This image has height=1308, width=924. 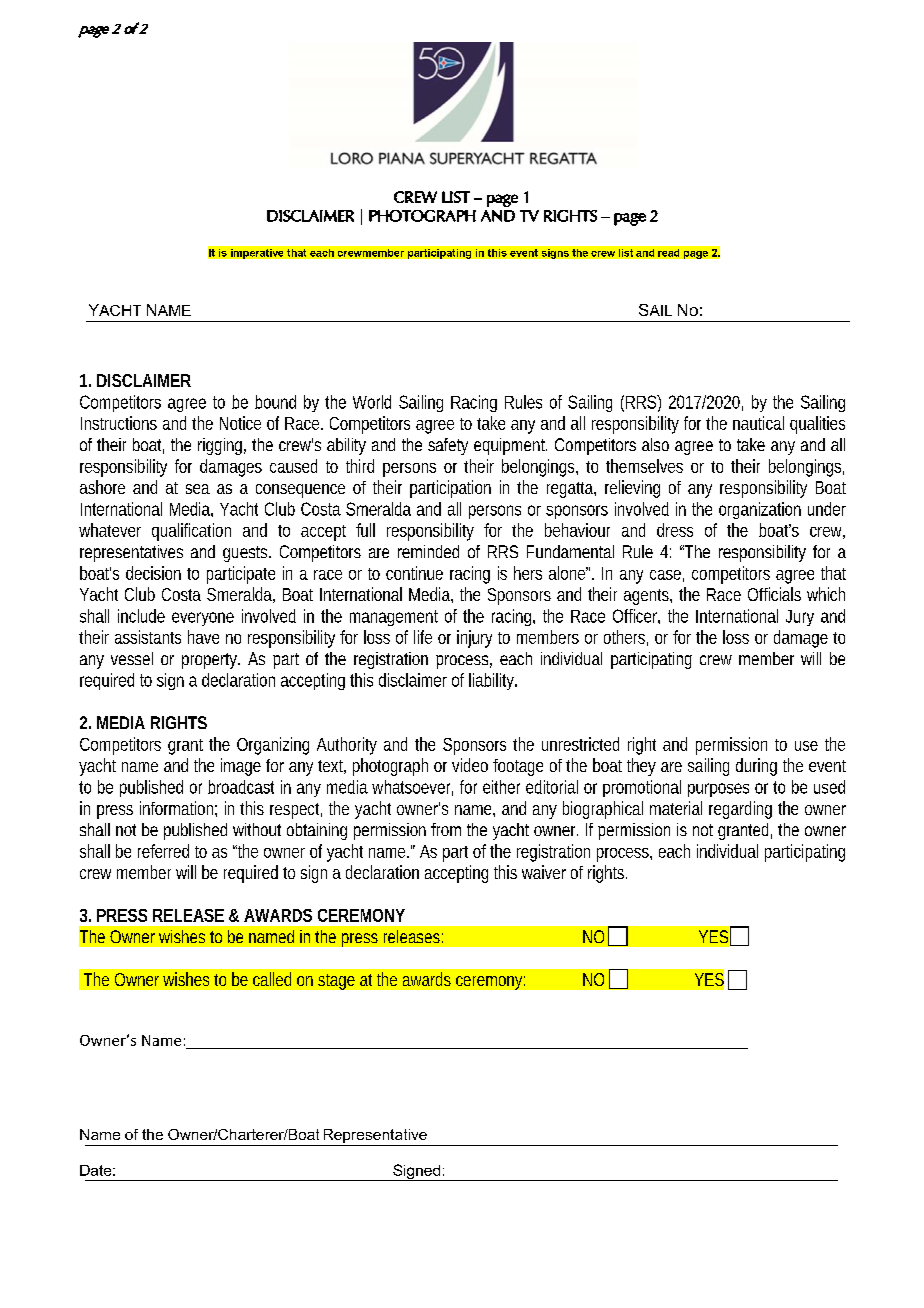 I want to click on from, so click(x=446, y=829).
